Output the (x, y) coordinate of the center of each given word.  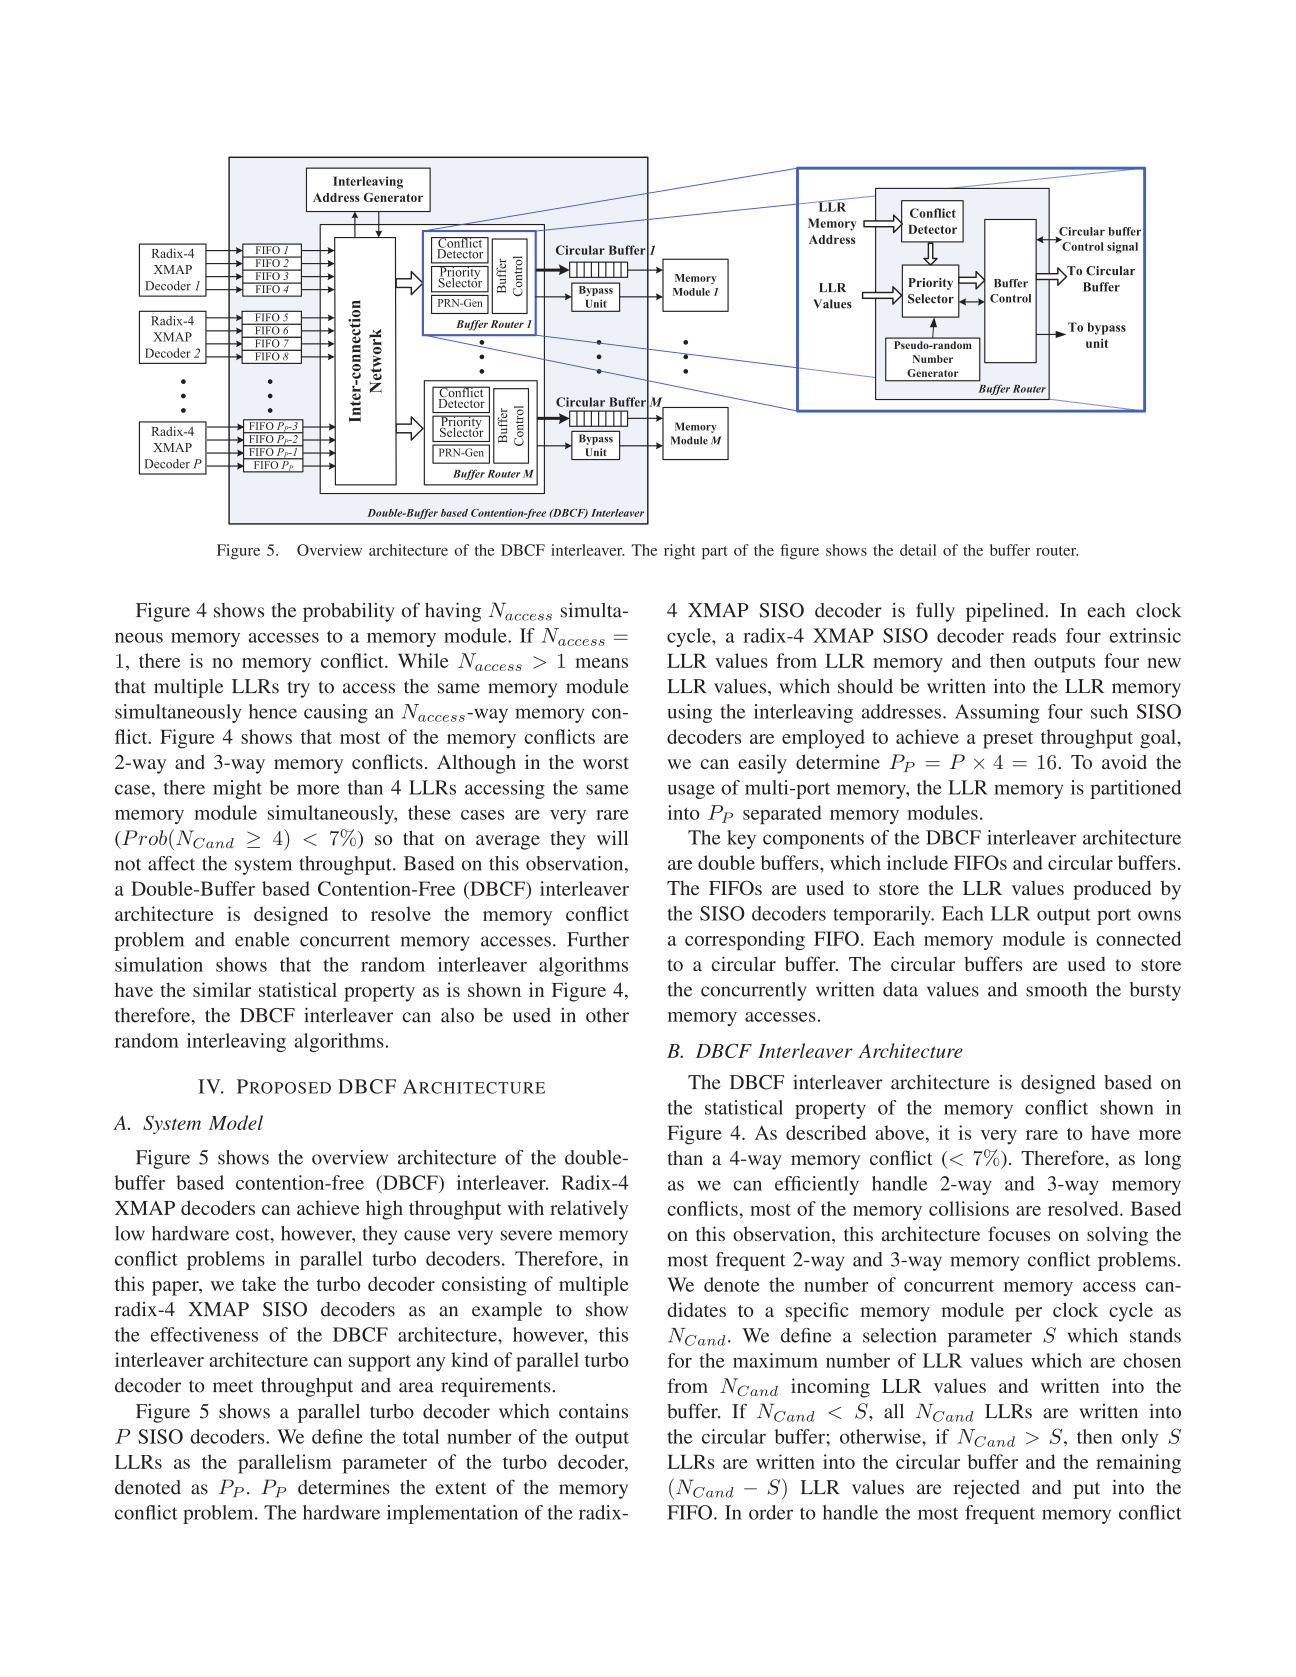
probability (349, 612)
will (612, 837)
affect (171, 863)
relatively (589, 1210)
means (601, 663)
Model (236, 1122)
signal (1122, 248)
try (299, 689)
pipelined (1006, 612)
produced (1112, 890)
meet (233, 1386)
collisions (969, 1208)
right (680, 552)
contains (593, 1411)
